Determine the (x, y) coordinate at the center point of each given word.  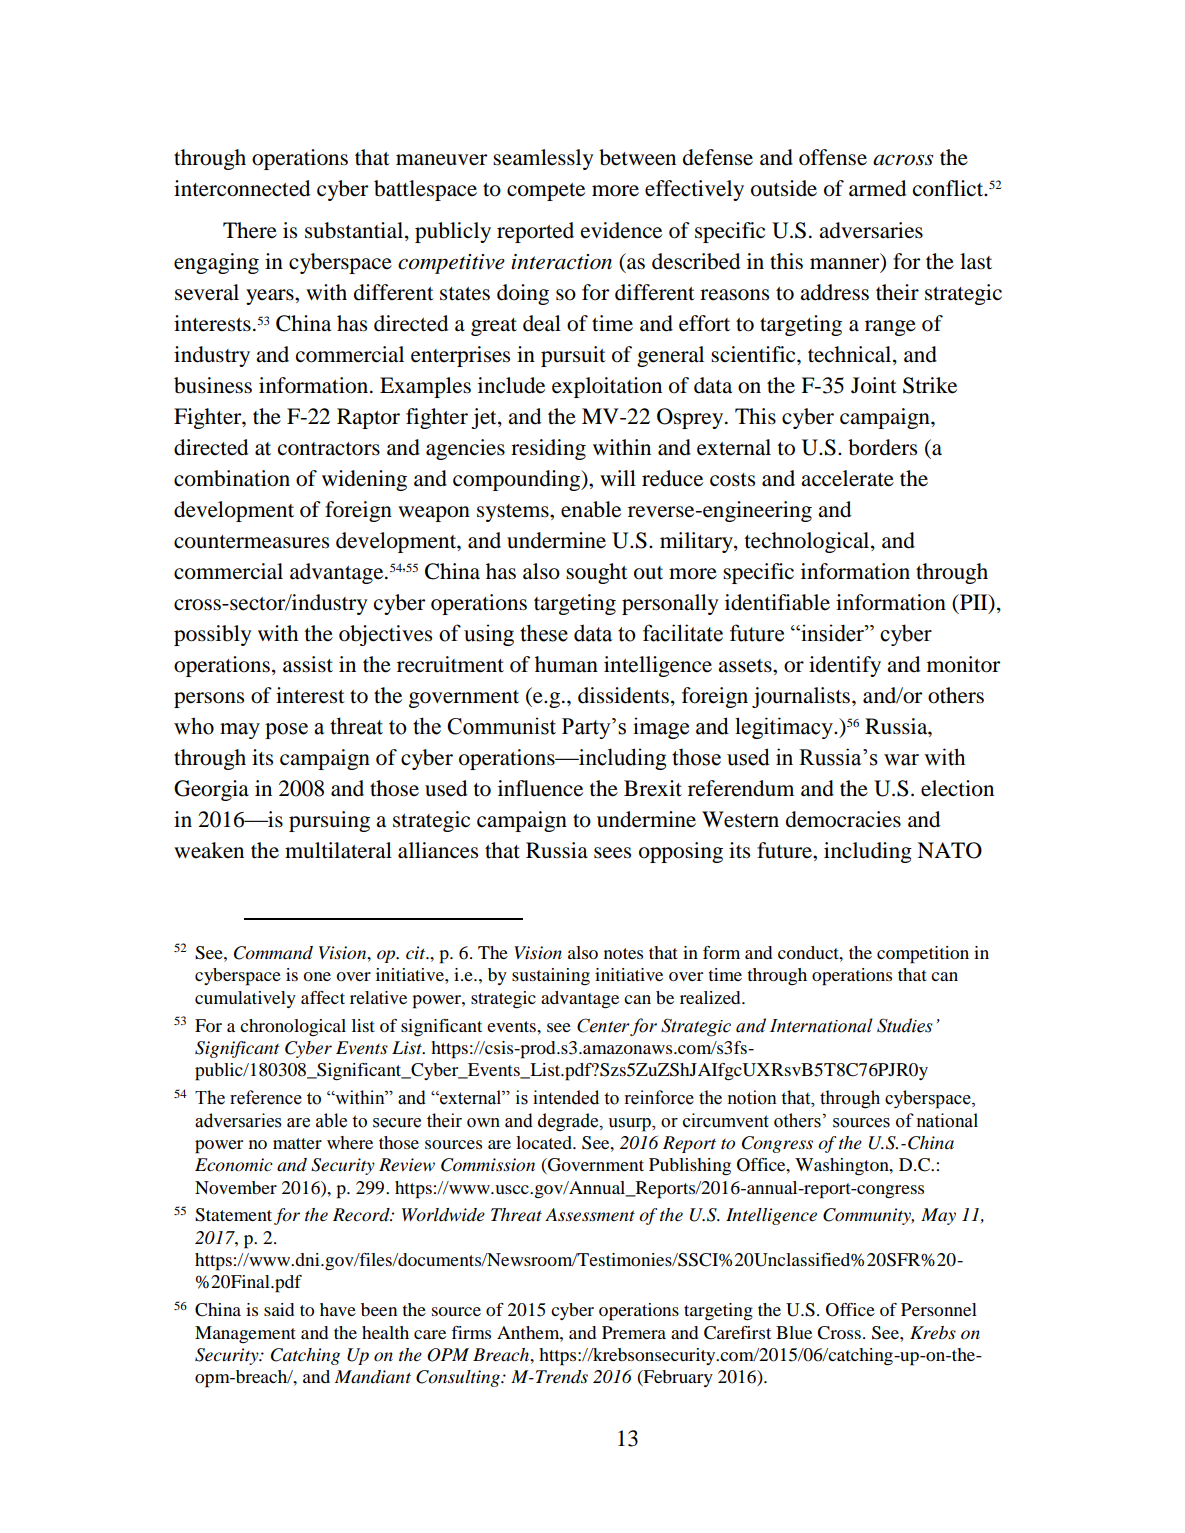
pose (286, 731)
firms (471, 1332)
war (901, 760)
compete (546, 192)
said (279, 1309)
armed (877, 188)
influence (540, 788)
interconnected (242, 188)
